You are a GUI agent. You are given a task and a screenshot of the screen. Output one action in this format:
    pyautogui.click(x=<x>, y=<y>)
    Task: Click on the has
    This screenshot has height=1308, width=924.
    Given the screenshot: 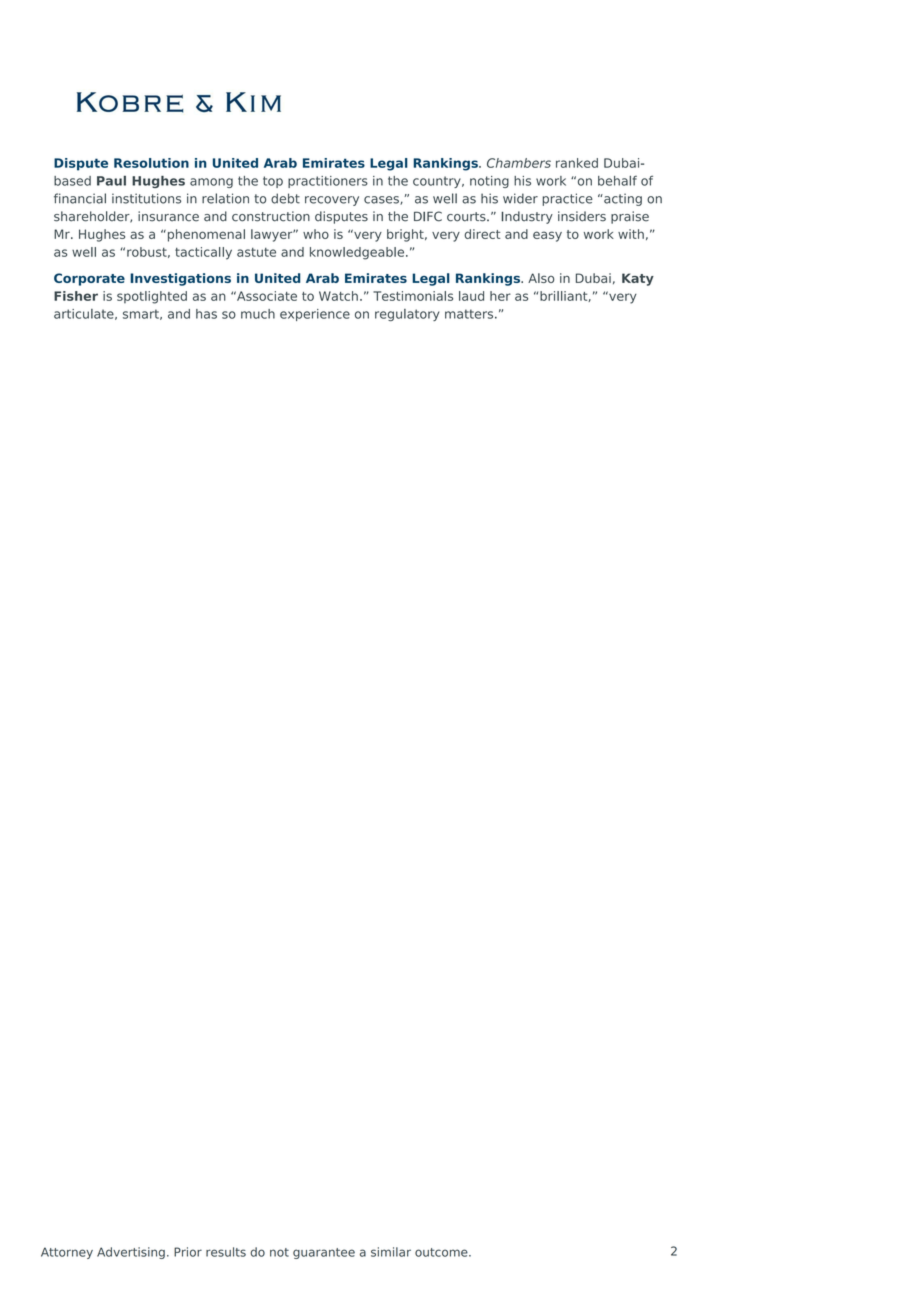 What is the action you would take?
    pyautogui.click(x=206, y=314)
